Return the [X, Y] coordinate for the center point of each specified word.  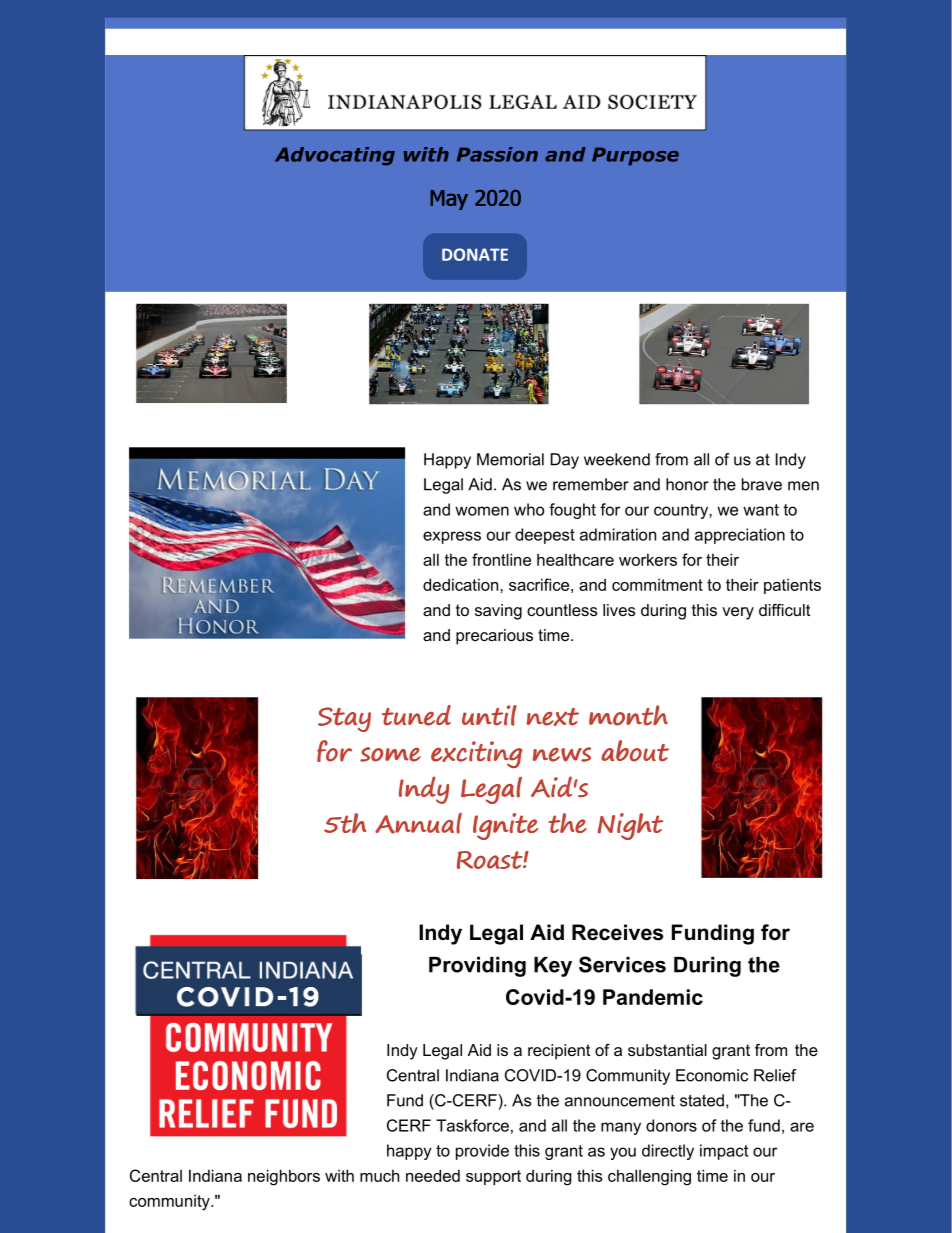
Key [553, 967]
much [379, 1175]
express [452, 537]
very [738, 613]
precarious [494, 637]
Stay [344, 719]
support [493, 1177]
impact [724, 1152]
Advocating [335, 156]
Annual [418, 823]
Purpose [635, 156]
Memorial [510, 459]
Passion [497, 154]
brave [762, 484]
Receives [617, 932]
